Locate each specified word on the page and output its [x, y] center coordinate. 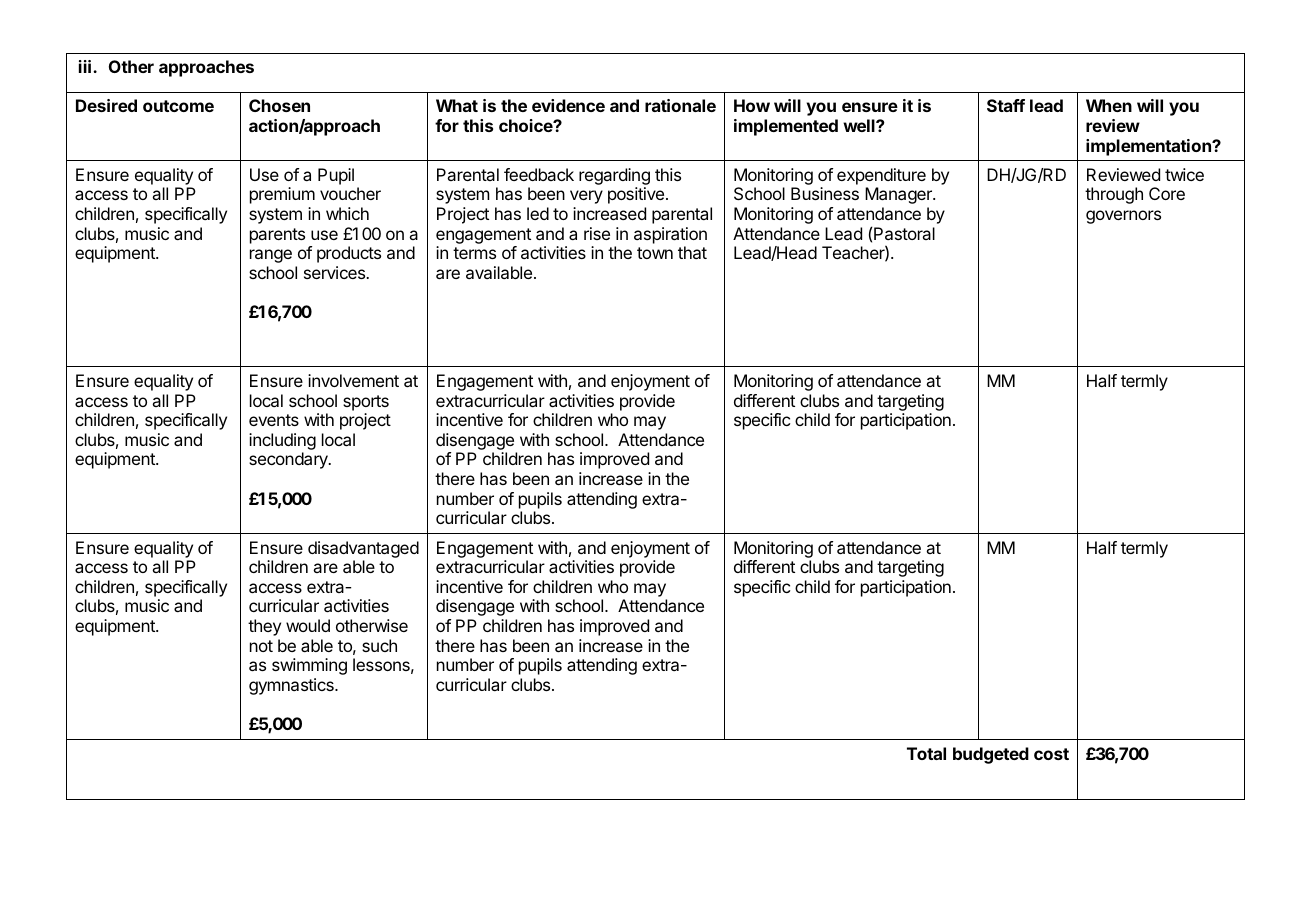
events [274, 420]
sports [366, 403]
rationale [680, 105]
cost [1051, 754]
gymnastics [292, 686]
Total [926, 753]
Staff [1006, 105]
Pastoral [904, 233]
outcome [178, 106]
